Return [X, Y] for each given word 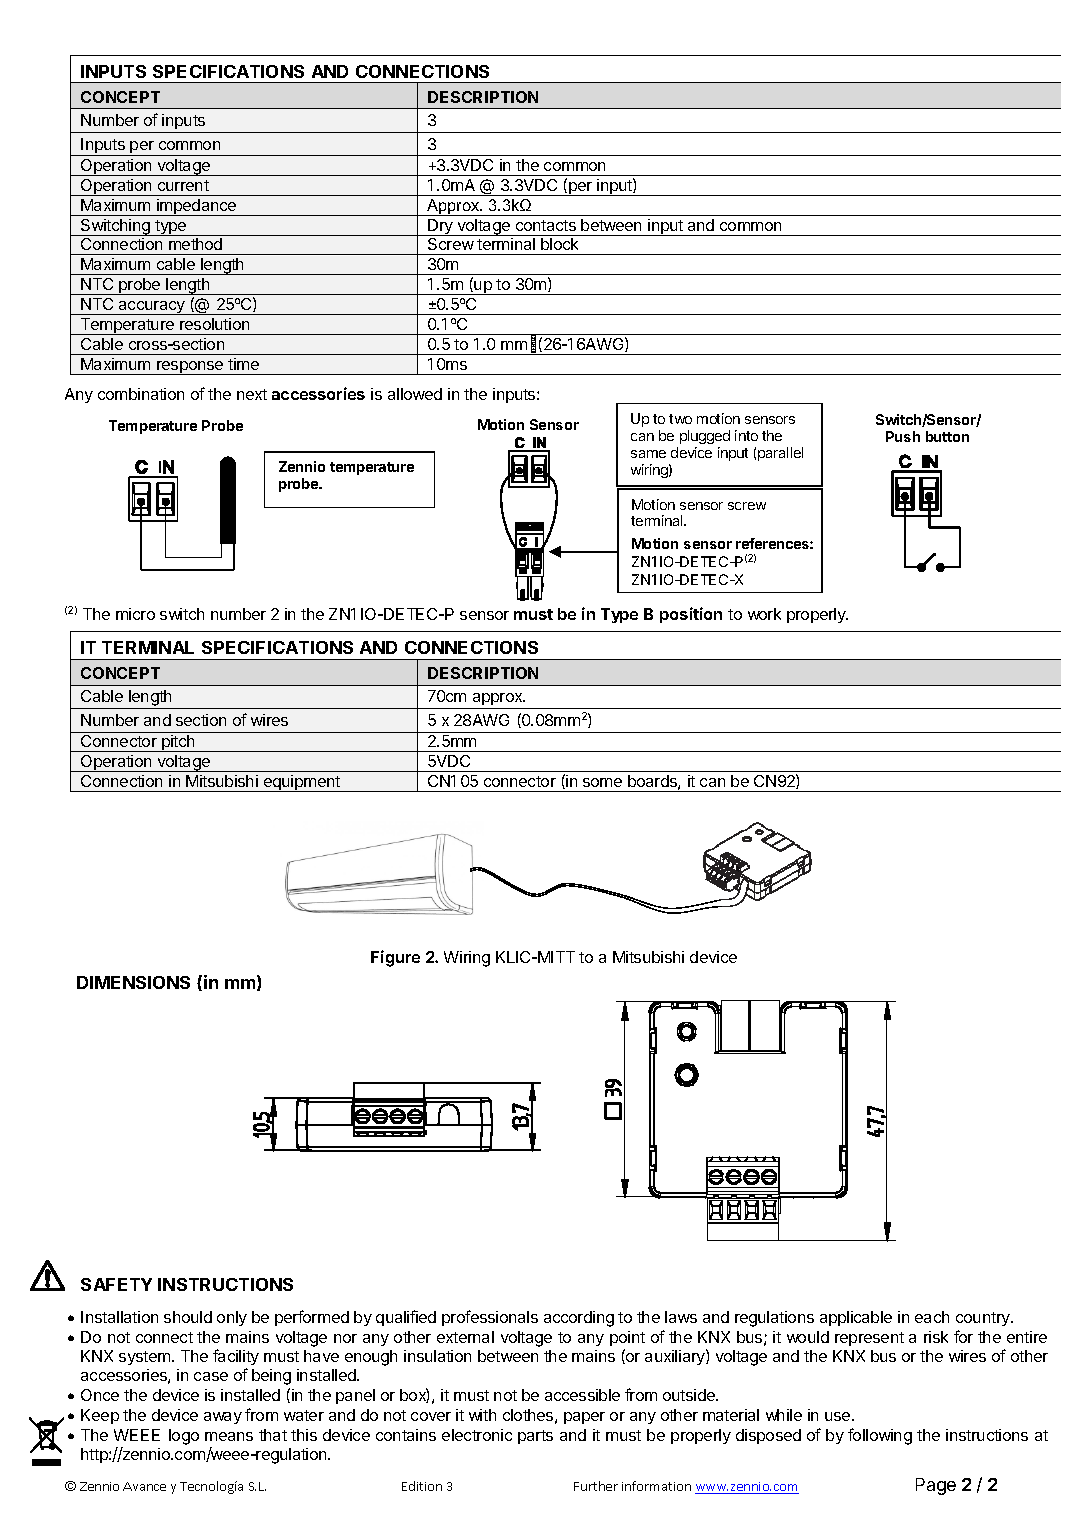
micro [135, 614]
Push [903, 436]
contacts [546, 225]
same [648, 454]
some [602, 782]
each [932, 1317]
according [579, 1319]
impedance [197, 207]
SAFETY [116, 1284]
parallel [780, 454]
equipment [302, 783]
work [764, 614]
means [229, 1436]
